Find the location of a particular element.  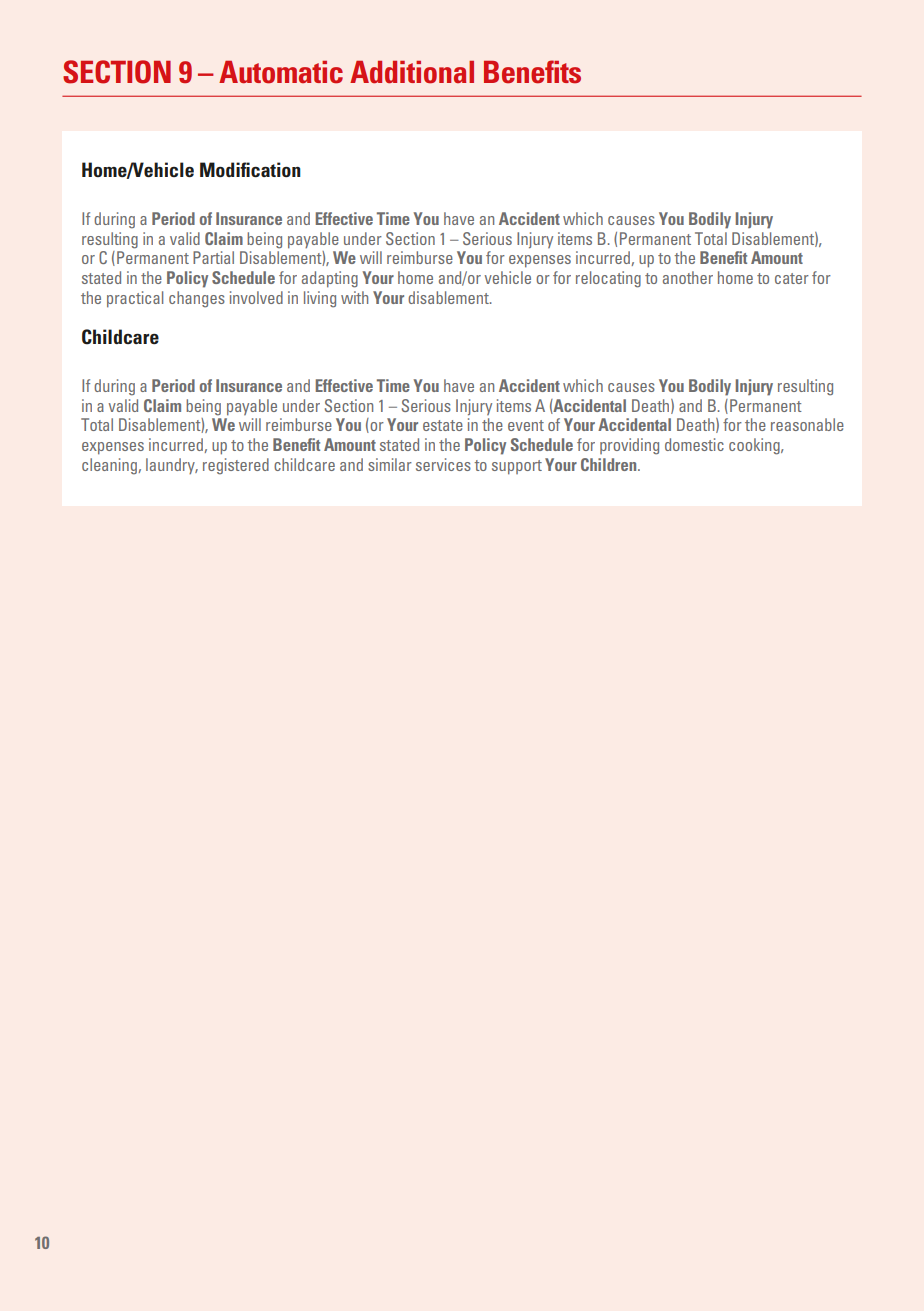

with is located at coordinates (354, 297).
